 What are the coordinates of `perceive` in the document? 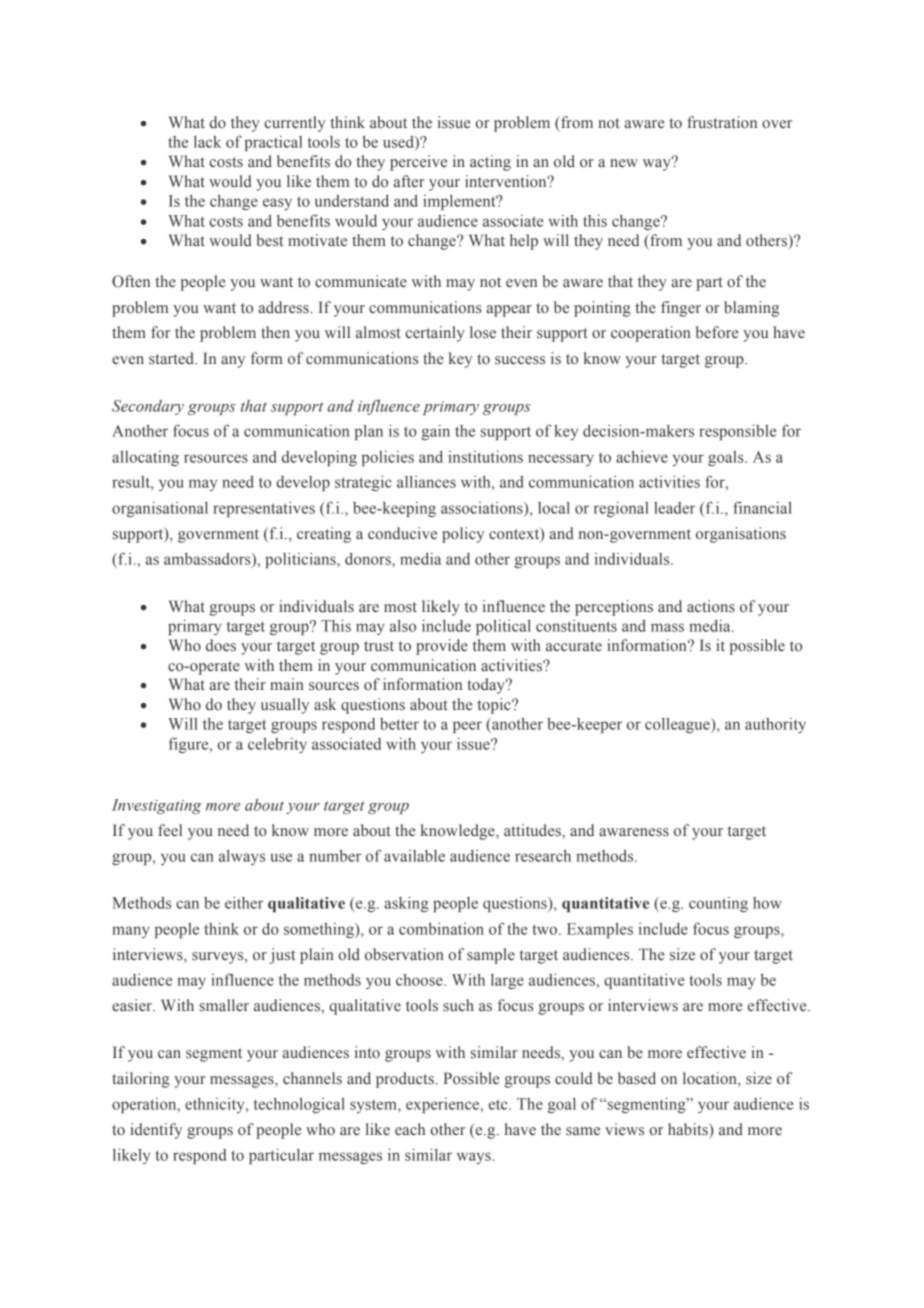 It's located at (418, 163).
